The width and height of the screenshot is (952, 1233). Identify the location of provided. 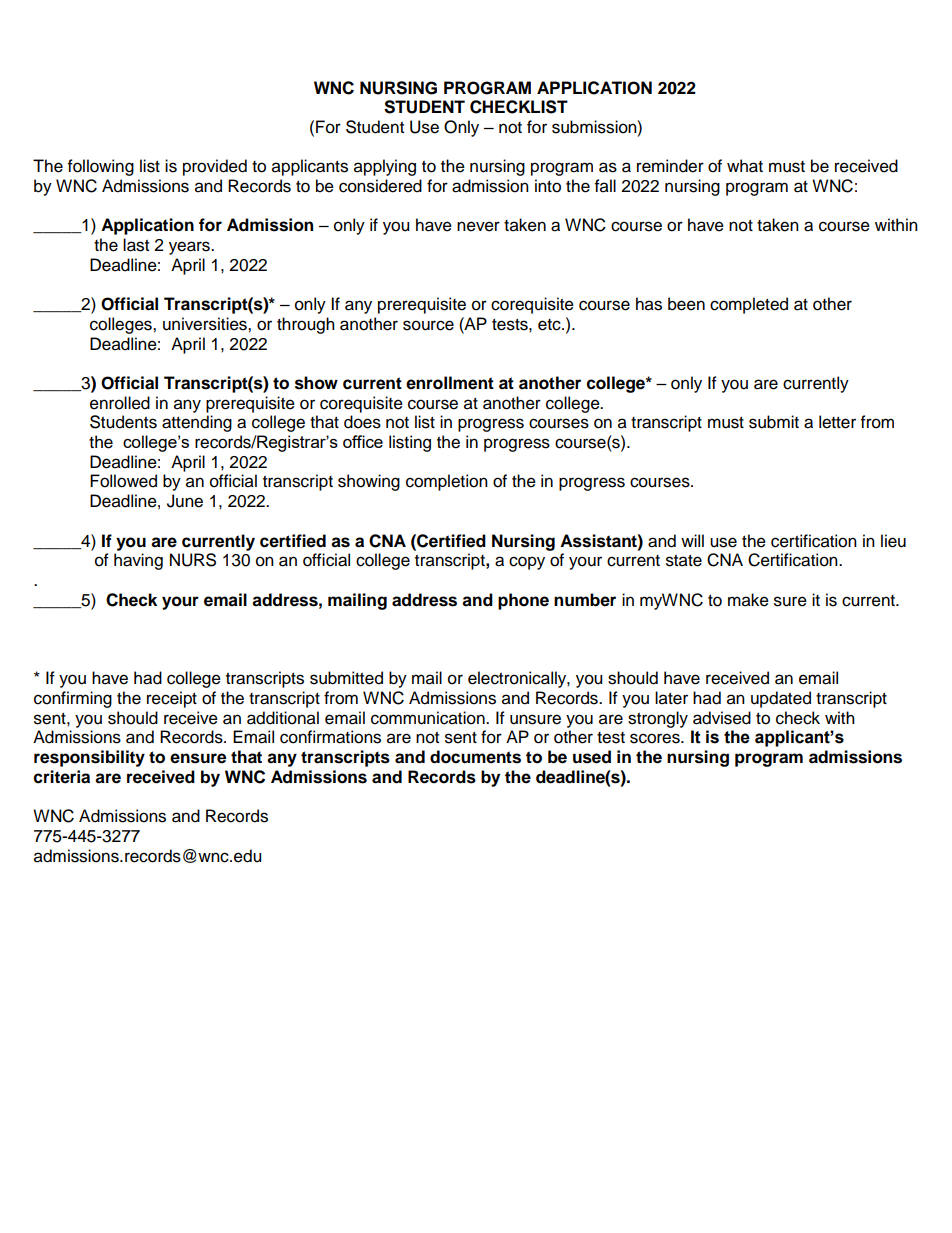
(215, 167).
